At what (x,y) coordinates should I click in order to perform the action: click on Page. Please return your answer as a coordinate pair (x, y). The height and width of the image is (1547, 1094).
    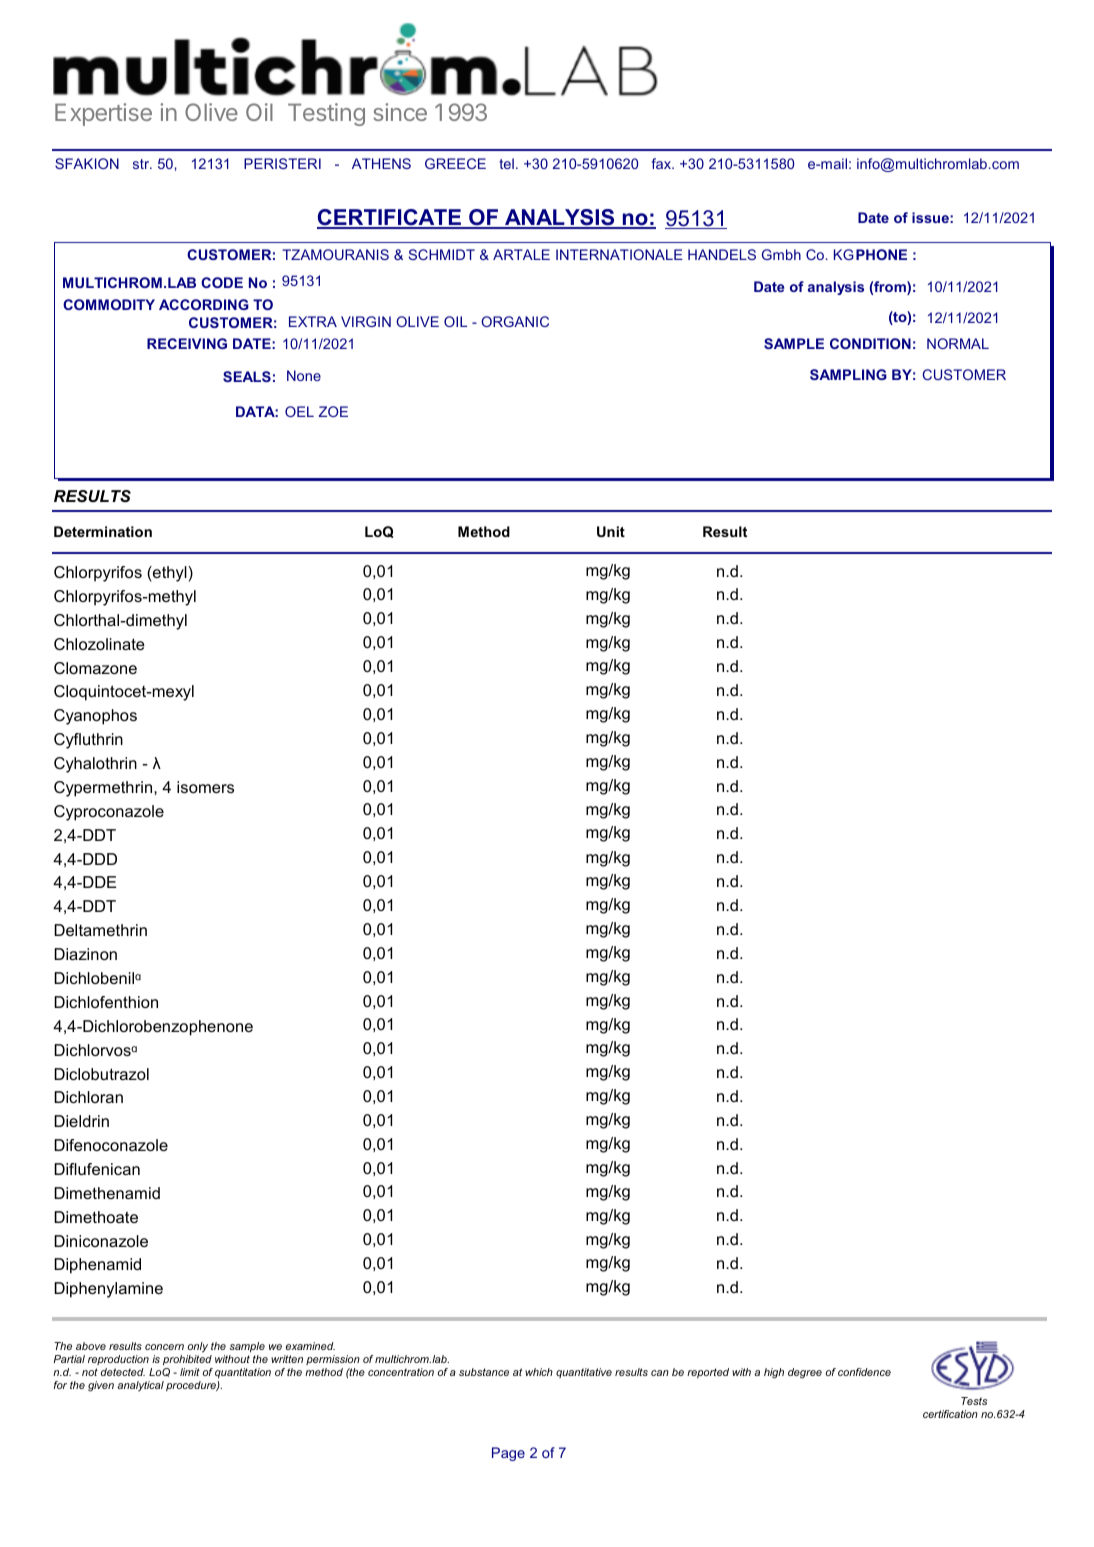
    Looking at the image, I should click on (508, 1454).
